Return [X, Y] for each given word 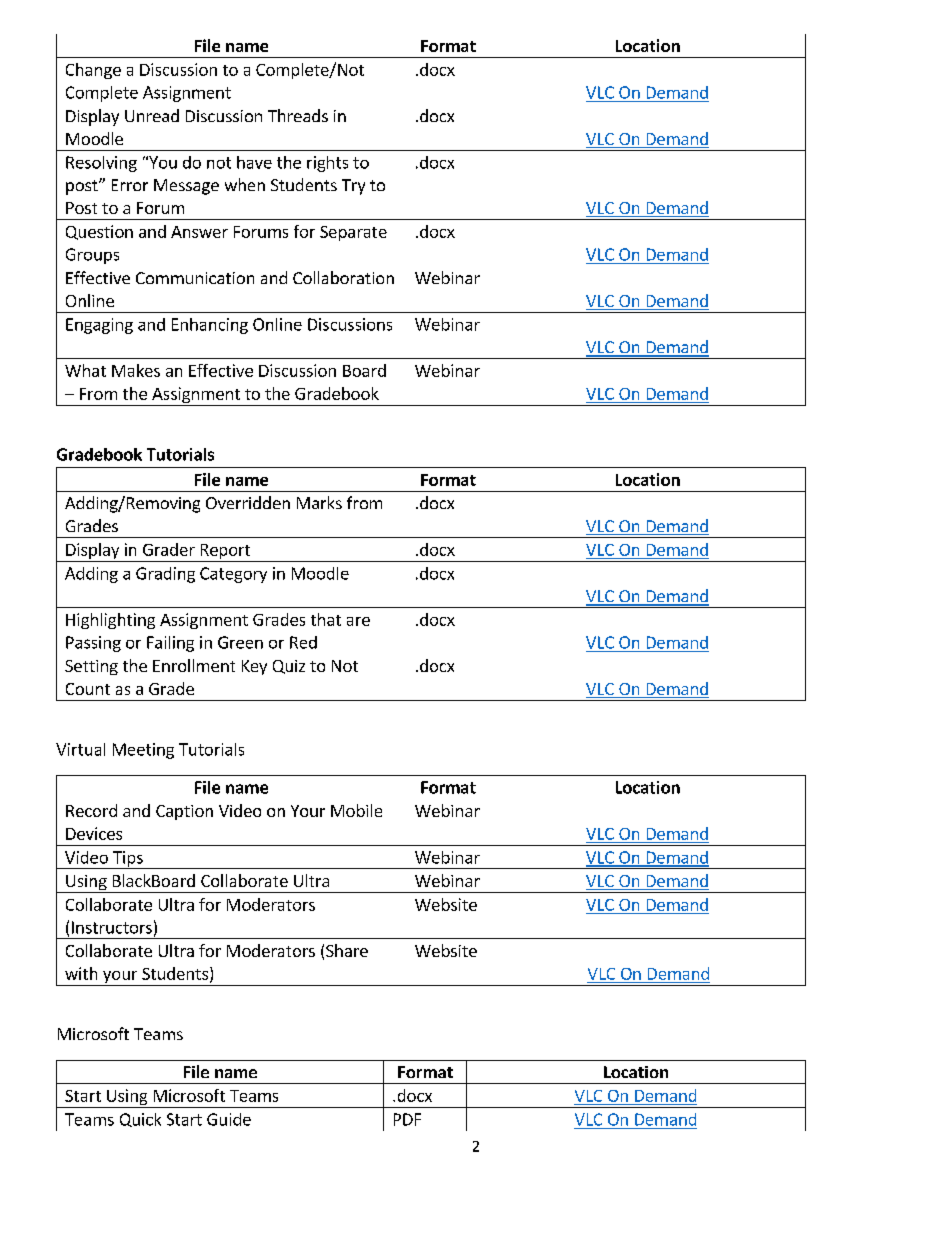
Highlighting [110, 621]
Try [353, 187]
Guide [229, 1119]
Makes [136, 370]
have [254, 162]
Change [93, 71]
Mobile [356, 810]
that [326, 619]
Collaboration [343, 277]
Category [233, 575]
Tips [128, 860]
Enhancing [210, 326]
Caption [184, 812]
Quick [140, 1120]
